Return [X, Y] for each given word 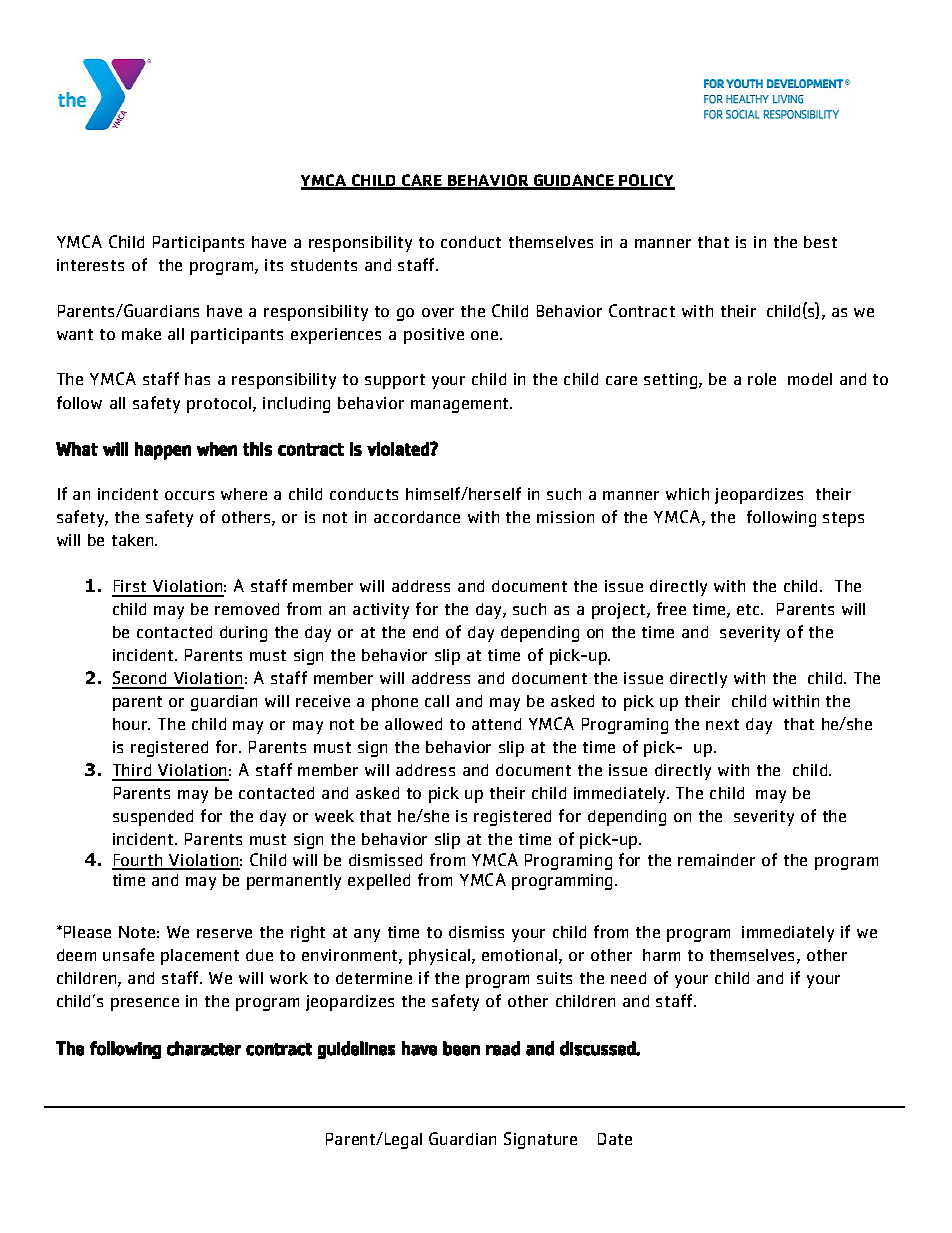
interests [90, 265]
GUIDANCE [574, 181]
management [461, 405]
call [437, 701]
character [204, 1048]
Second [140, 679]
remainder [716, 860]
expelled [379, 882]
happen [163, 451]
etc [750, 609]
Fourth [138, 861]
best [820, 242]
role [762, 379]
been [461, 1048]
